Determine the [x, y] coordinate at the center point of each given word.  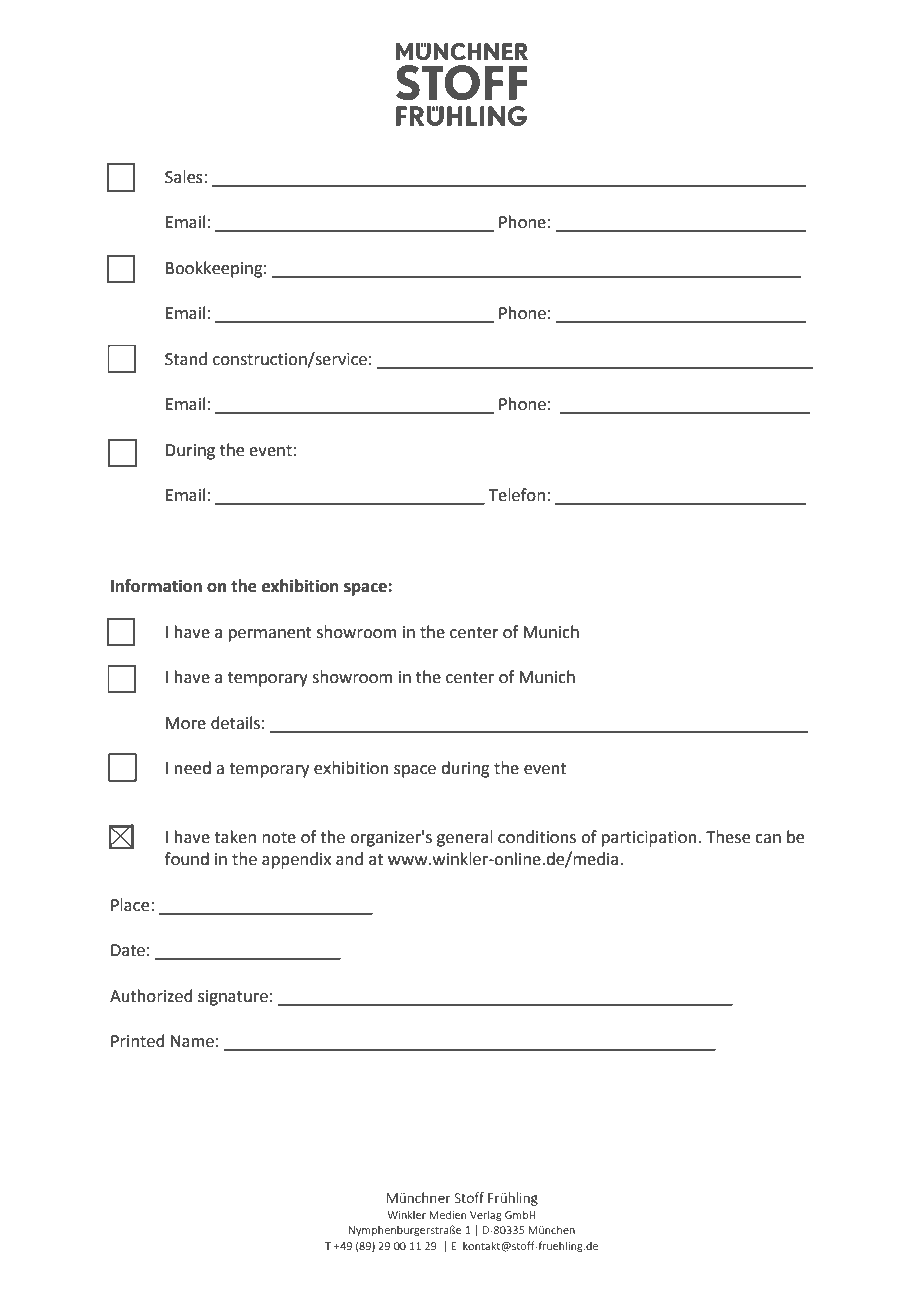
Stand [186, 359]
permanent [270, 634]
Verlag [486, 1215]
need [193, 768]
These [728, 837]
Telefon [517, 495]
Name [192, 1041]
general [465, 838]
